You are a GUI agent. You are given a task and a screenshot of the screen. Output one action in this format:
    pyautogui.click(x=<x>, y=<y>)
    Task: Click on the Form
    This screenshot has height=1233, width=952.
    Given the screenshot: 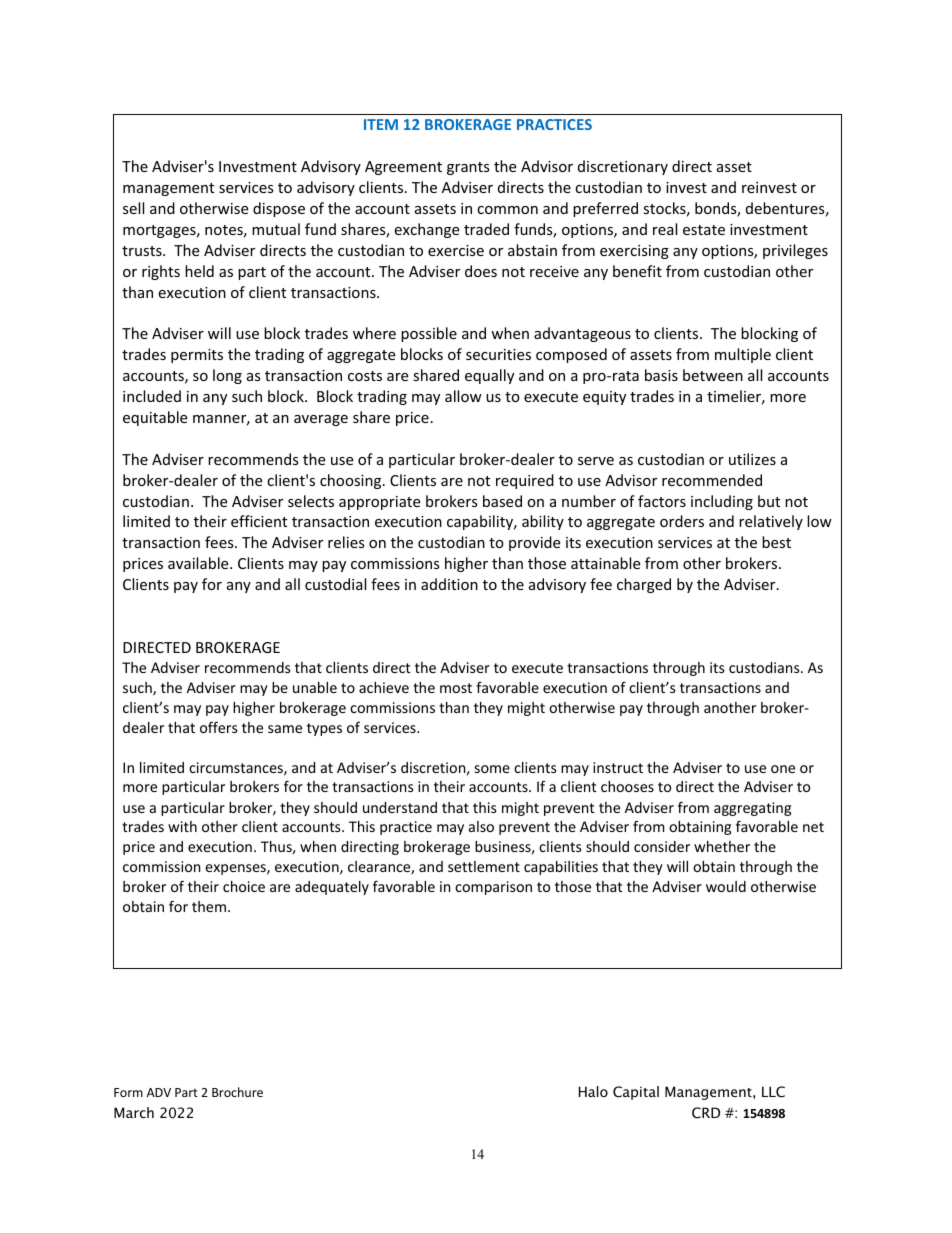 What is the action you would take?
    pyautogui.click(x=128, y=1092)
